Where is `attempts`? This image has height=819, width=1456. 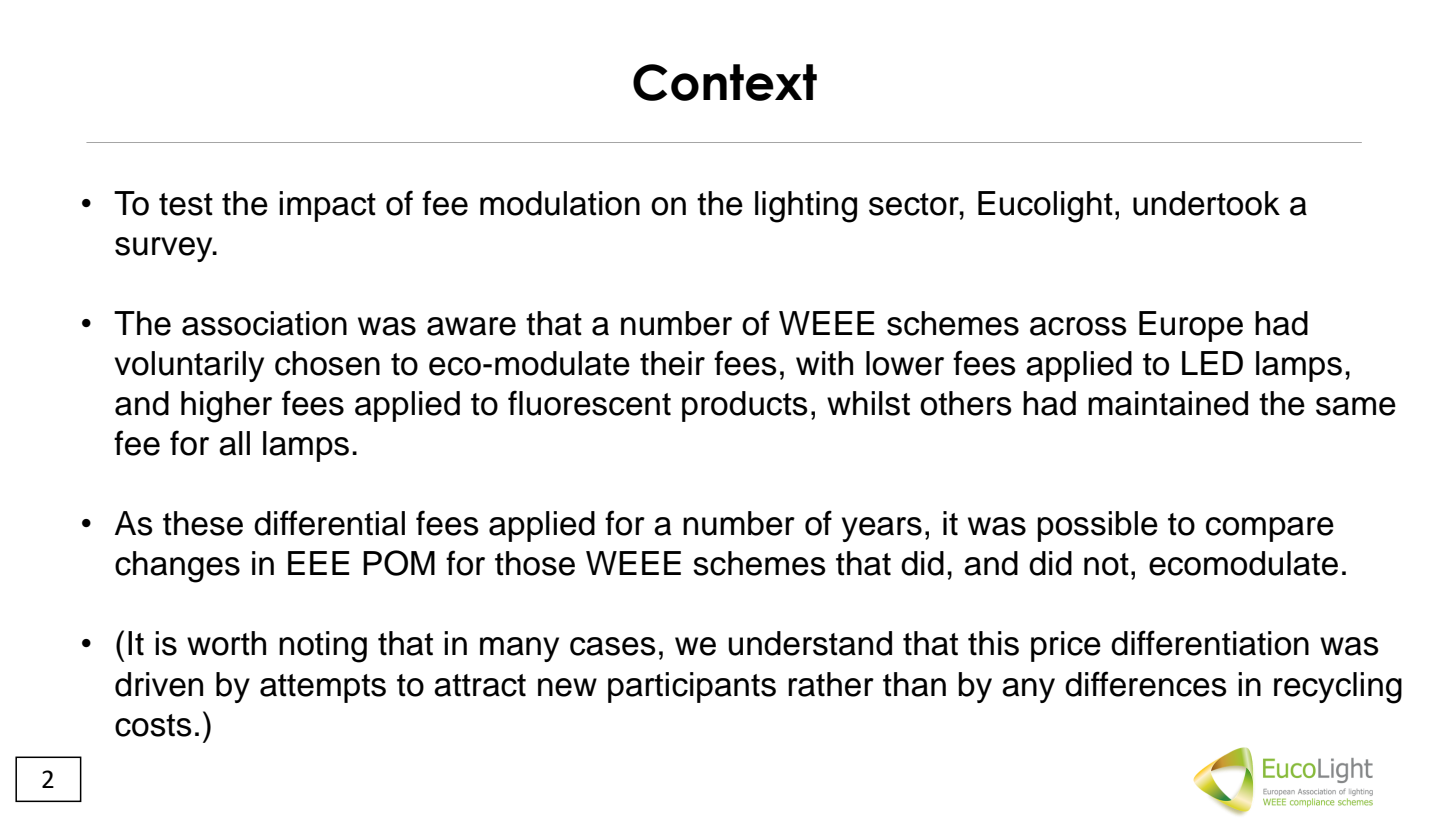 attempts is located at coordinates (323, 688).
